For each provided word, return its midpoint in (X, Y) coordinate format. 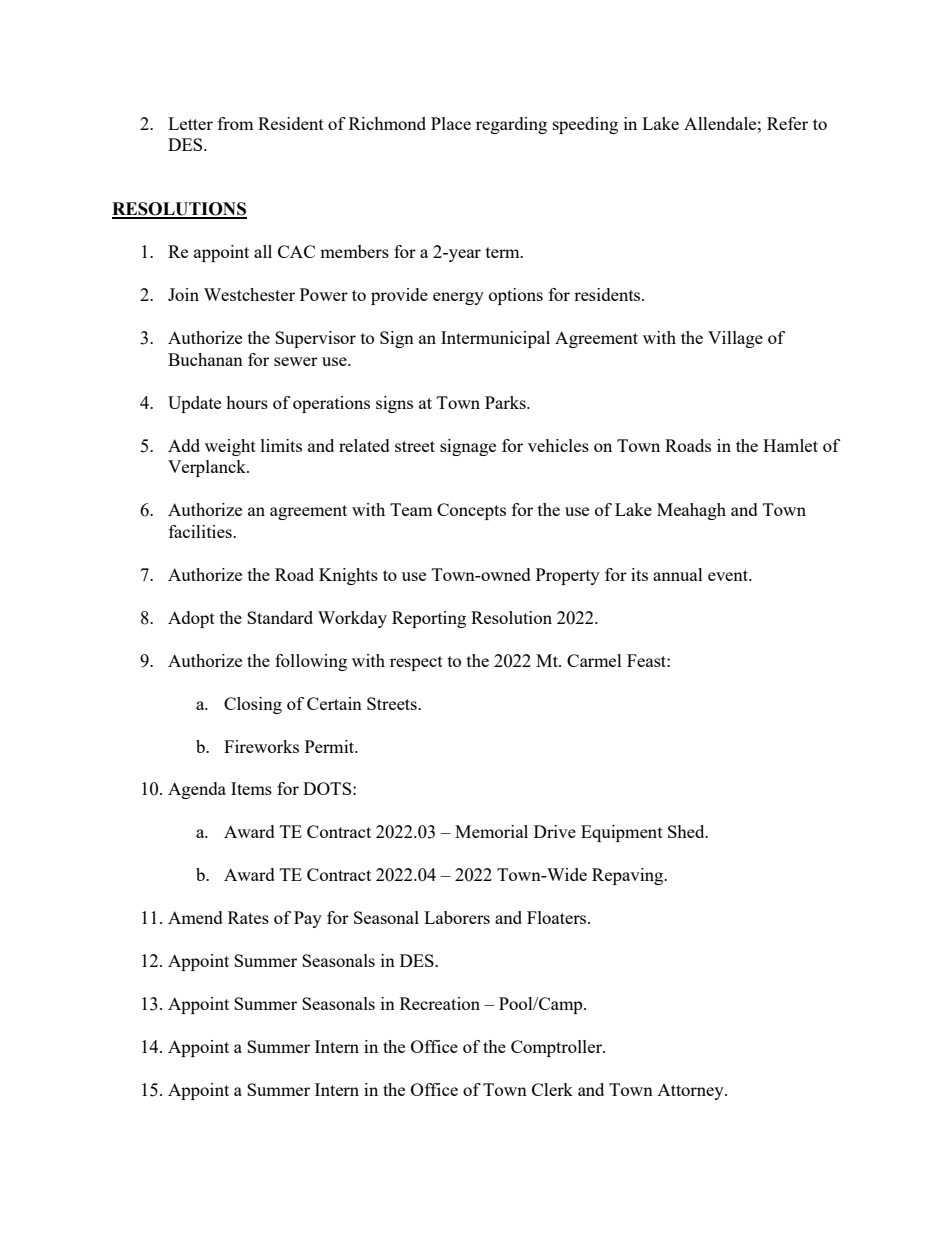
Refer (787, 123)
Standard (280, 617)
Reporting (429, 619)
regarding (511, 125)
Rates (248, 917)
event (729, 575)
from (236, 123)
